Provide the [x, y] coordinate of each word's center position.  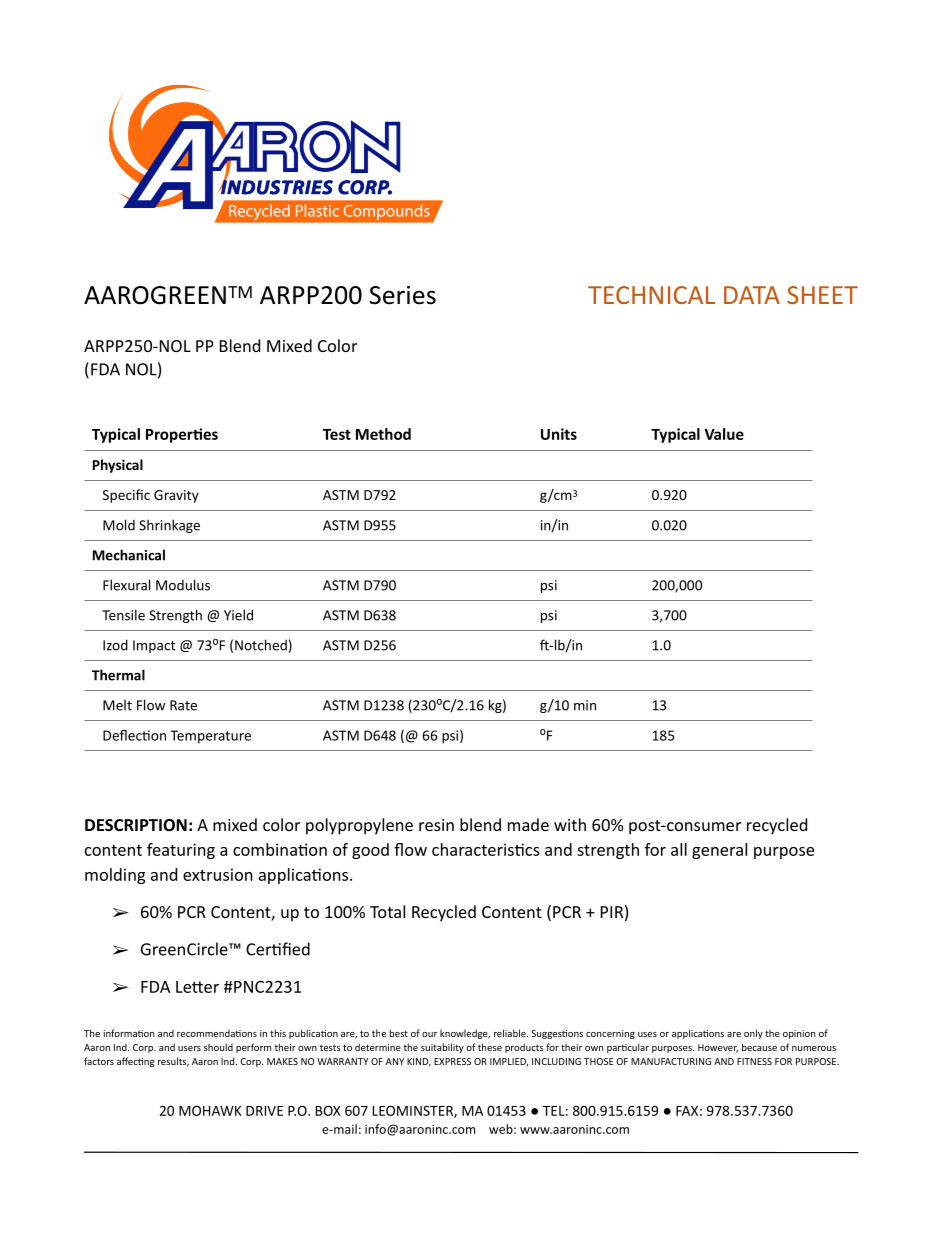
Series [402, 295]
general [719, 851]
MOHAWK [210, 1110]
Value [724, 434]
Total [387, 911]
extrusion [218, 874]
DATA [752, 295]
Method [383, 434]
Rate [183, 705]
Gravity [176, 496]
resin [436, 825]
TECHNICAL [651, 295]
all [679, 849]
